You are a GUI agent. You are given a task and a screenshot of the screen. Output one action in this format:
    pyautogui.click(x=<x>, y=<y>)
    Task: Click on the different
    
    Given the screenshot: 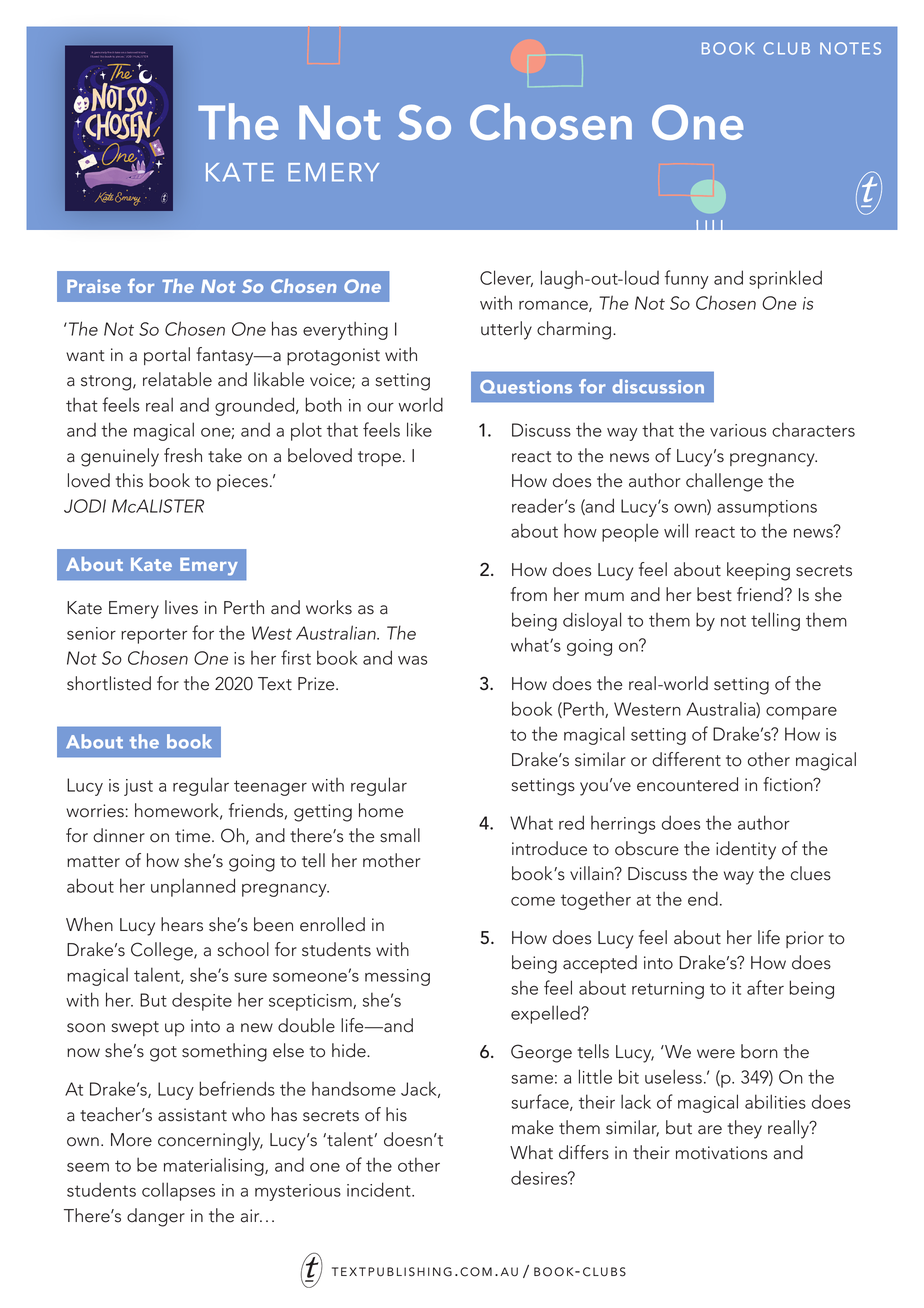 What is the action you would take?
    pyautogui.click(x=686, y=759)
